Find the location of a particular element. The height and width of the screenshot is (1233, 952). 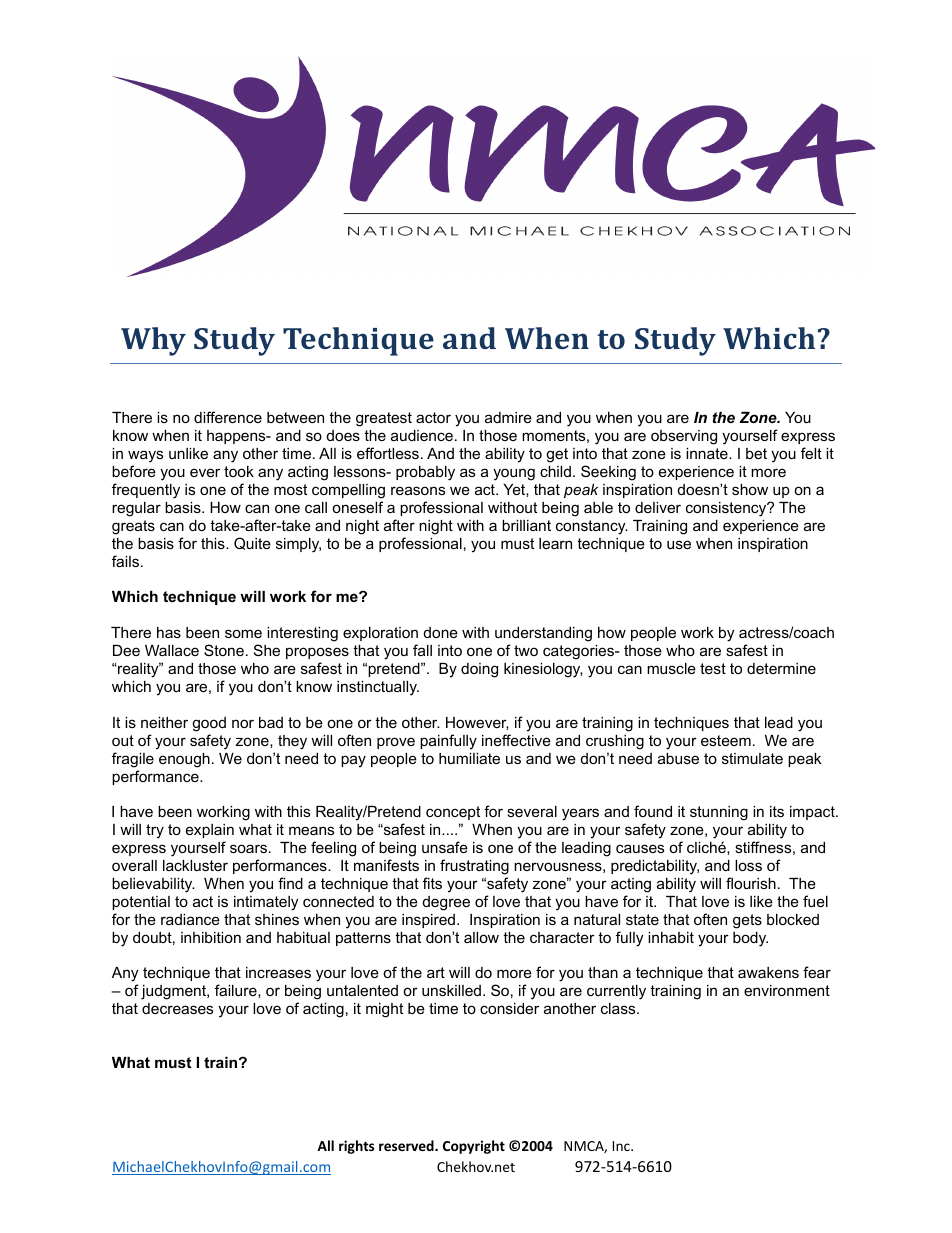

loss is located at coordinates (748, 865).
